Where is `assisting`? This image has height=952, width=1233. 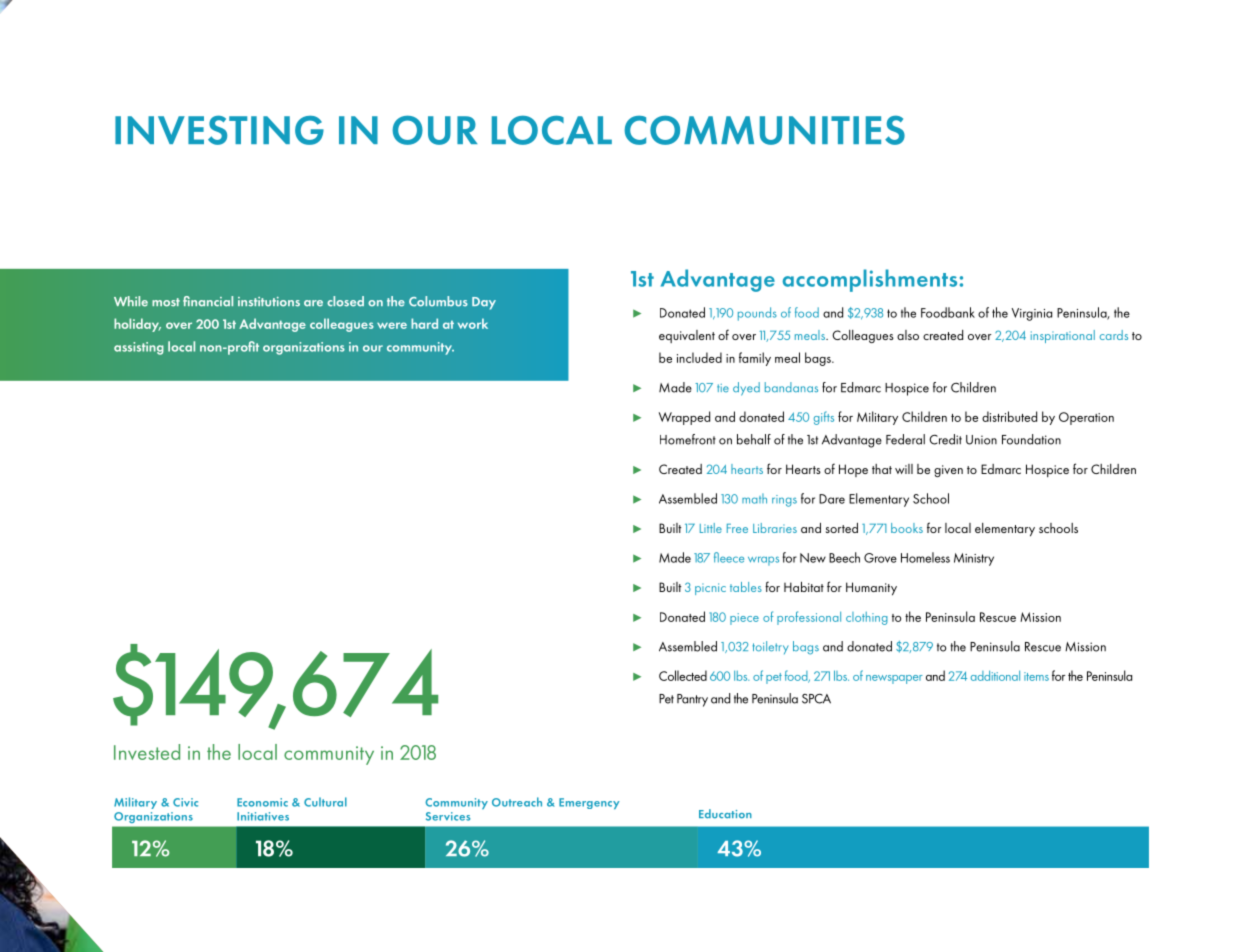
assisting is located at coordinates (139, 348).
